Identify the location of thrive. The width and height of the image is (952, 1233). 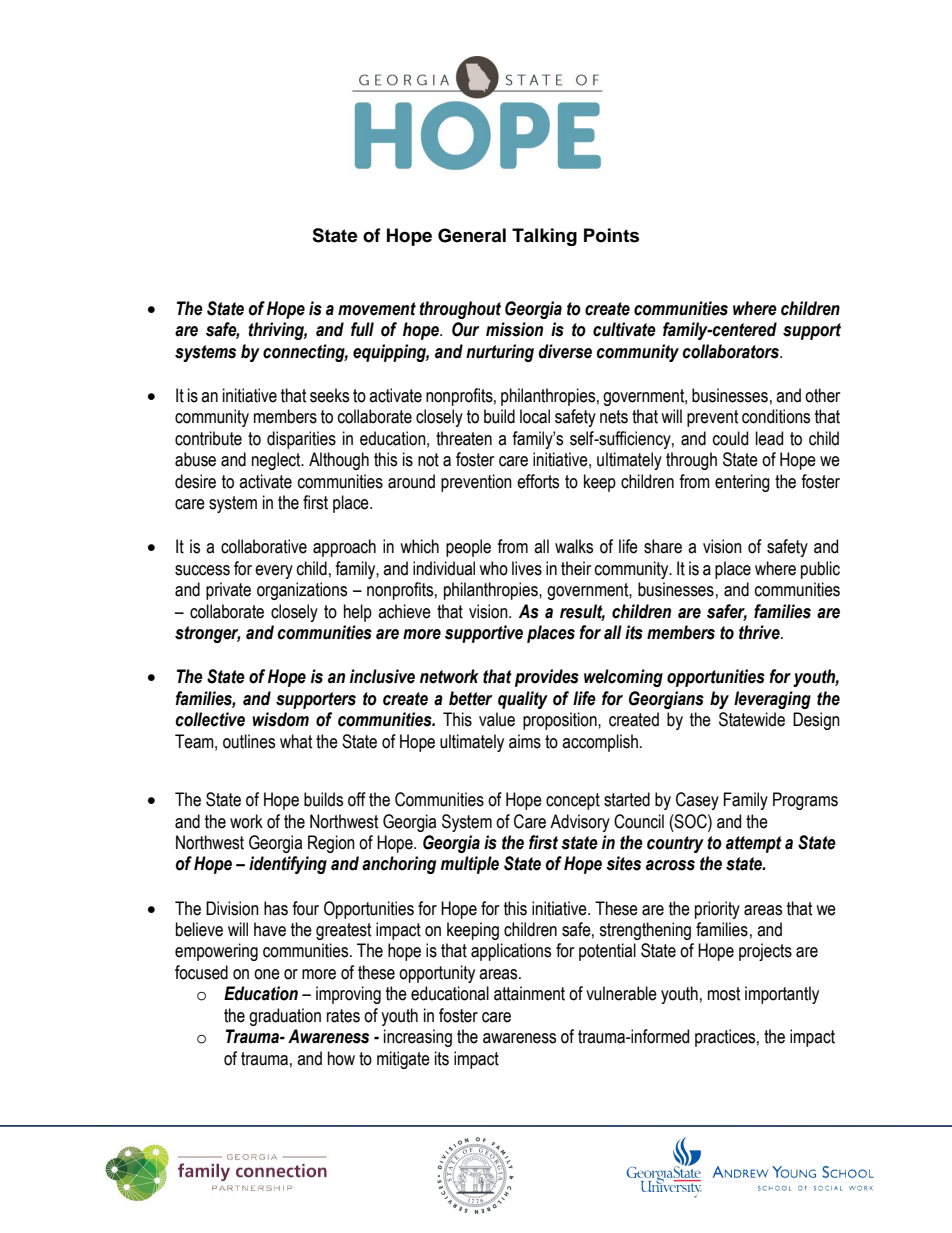
(760, 632).
